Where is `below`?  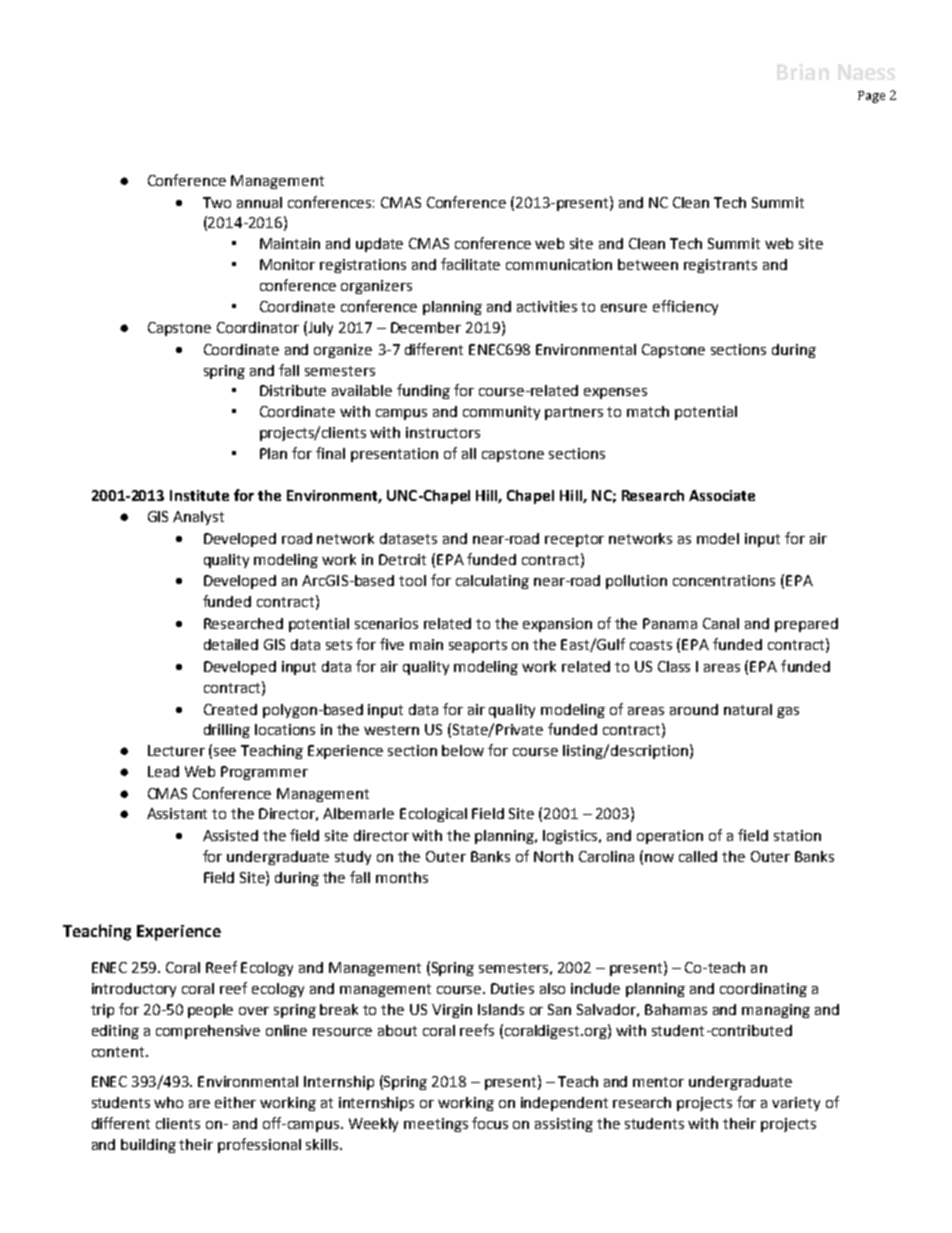
below is located at coordinates (463, 750).
